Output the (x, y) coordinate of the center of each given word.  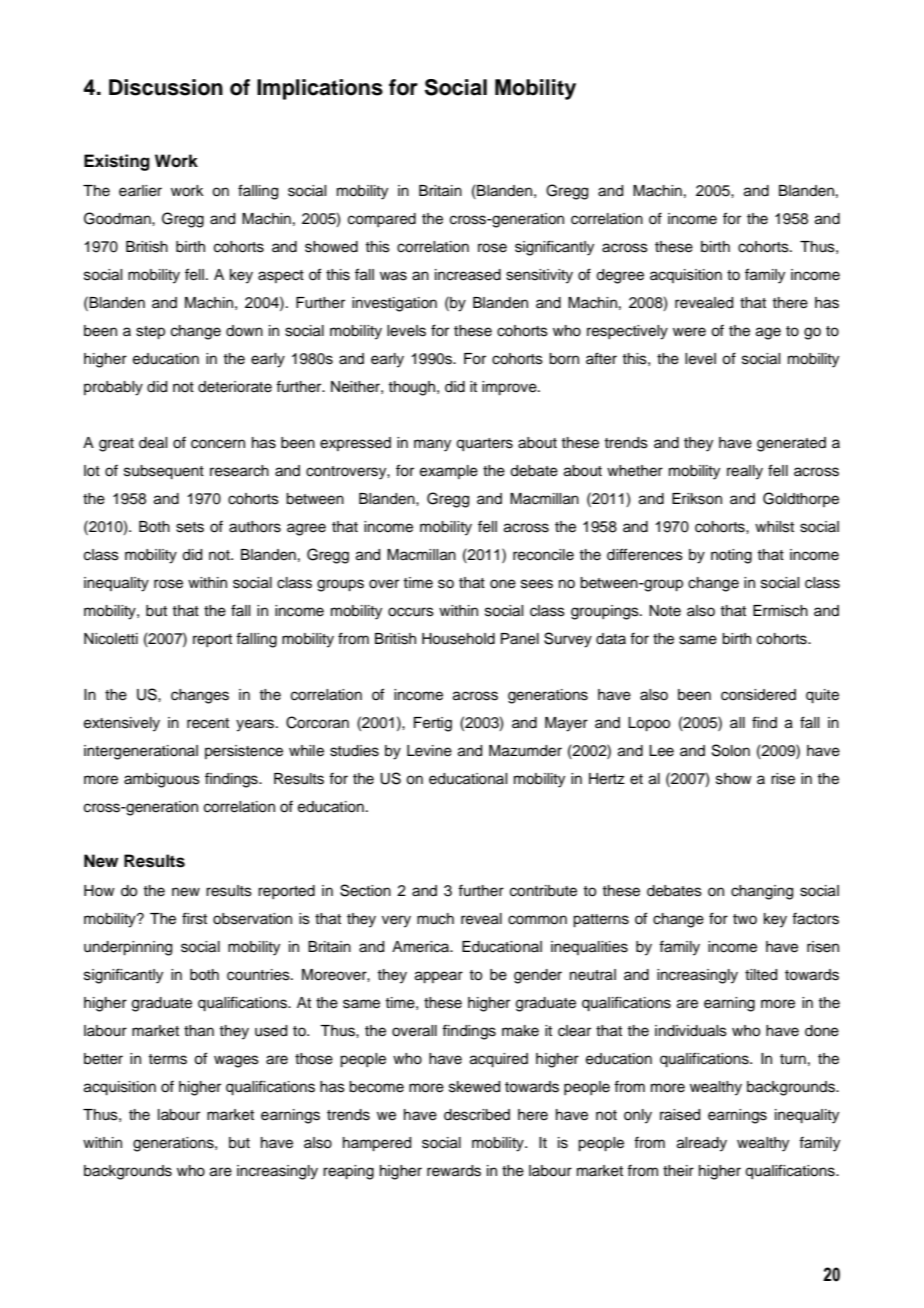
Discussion (166, 87)
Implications (320, 89)
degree (620, 276)
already (702, 1144)
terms (167, 1059)
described (477, 1115)
